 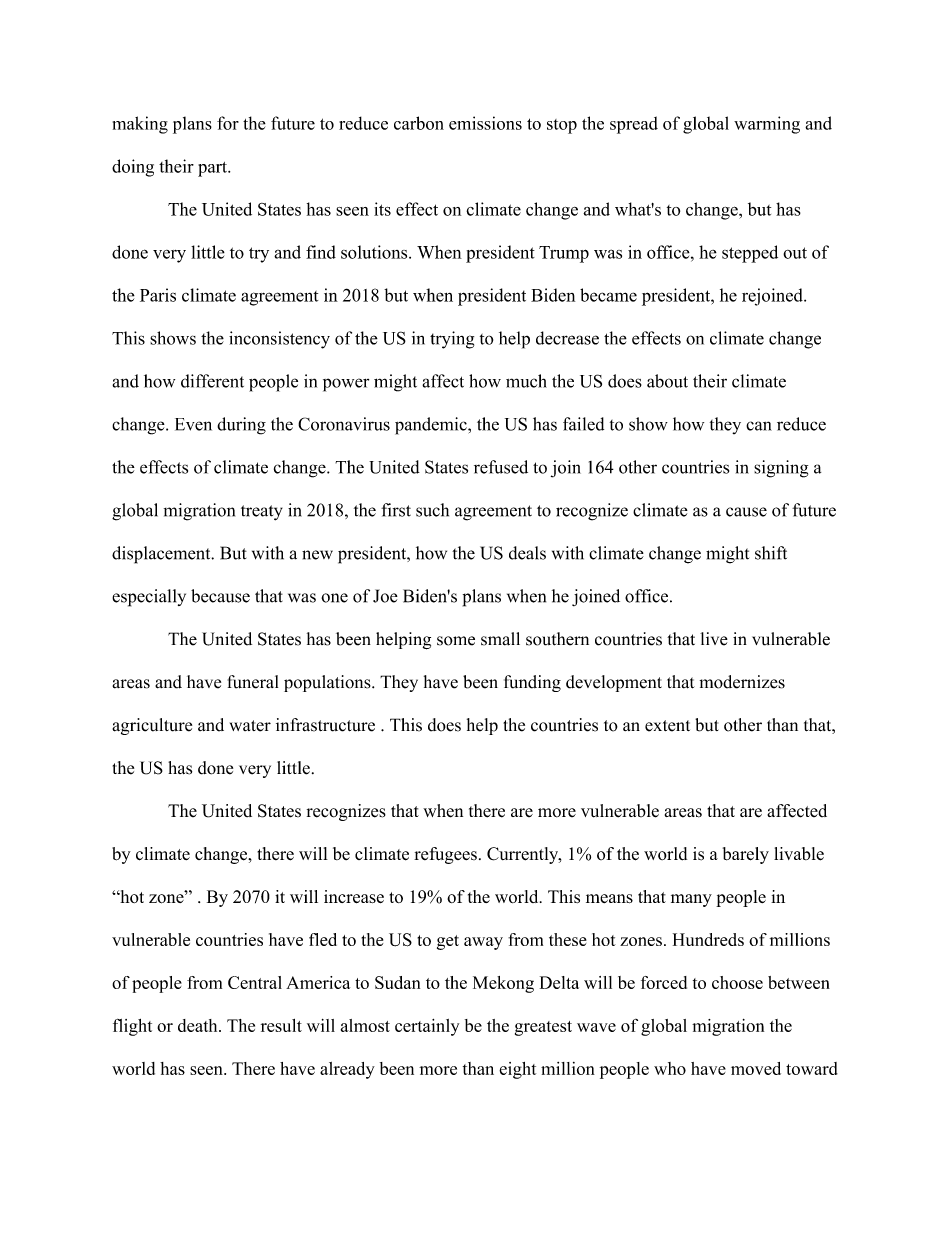 I want to click on part, so click(x=213, y=169).
